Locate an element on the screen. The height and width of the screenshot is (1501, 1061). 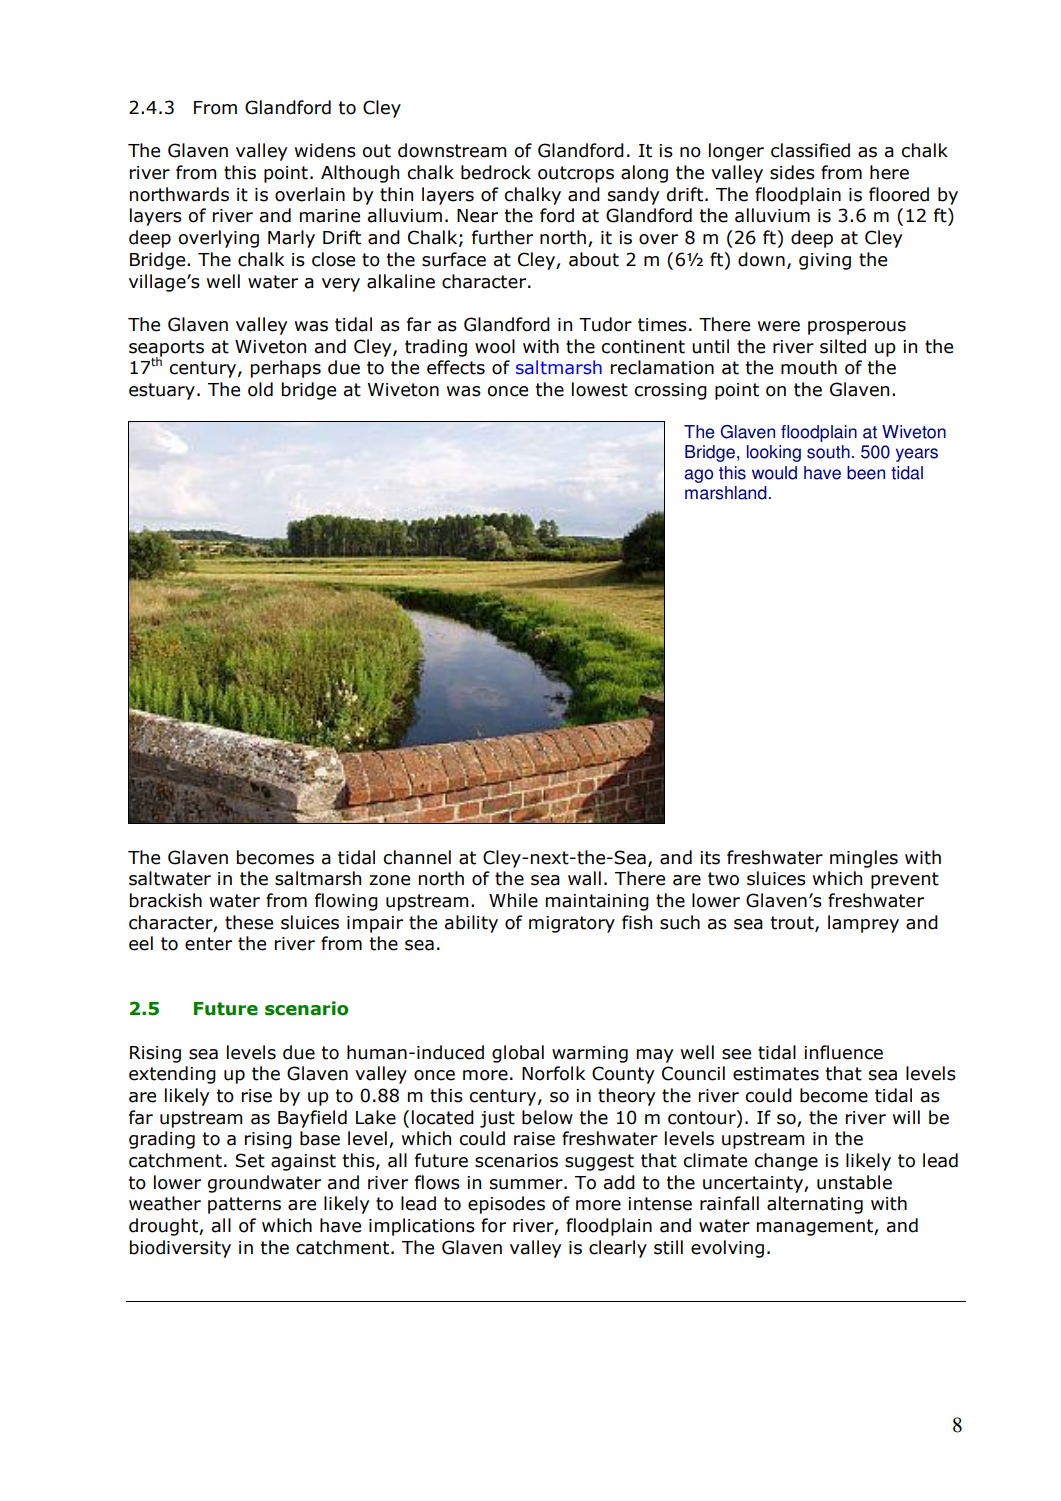
mingles is located at coordinates (864, 859).
